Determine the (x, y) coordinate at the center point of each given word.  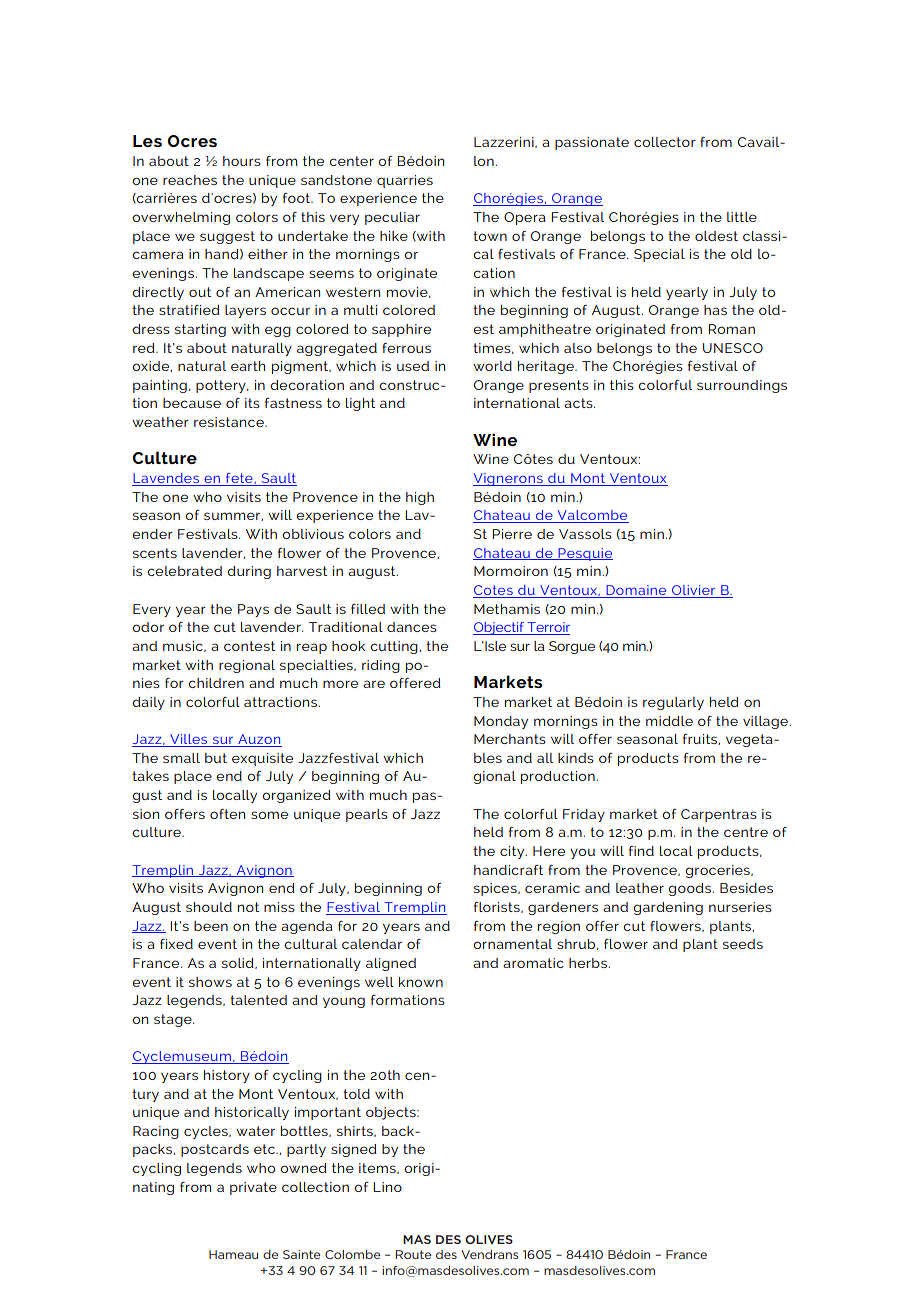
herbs (589, 963)
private (253, 1188)
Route (413, 1254)
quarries (405, 181)
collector (665, 142)
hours (242, 161)
